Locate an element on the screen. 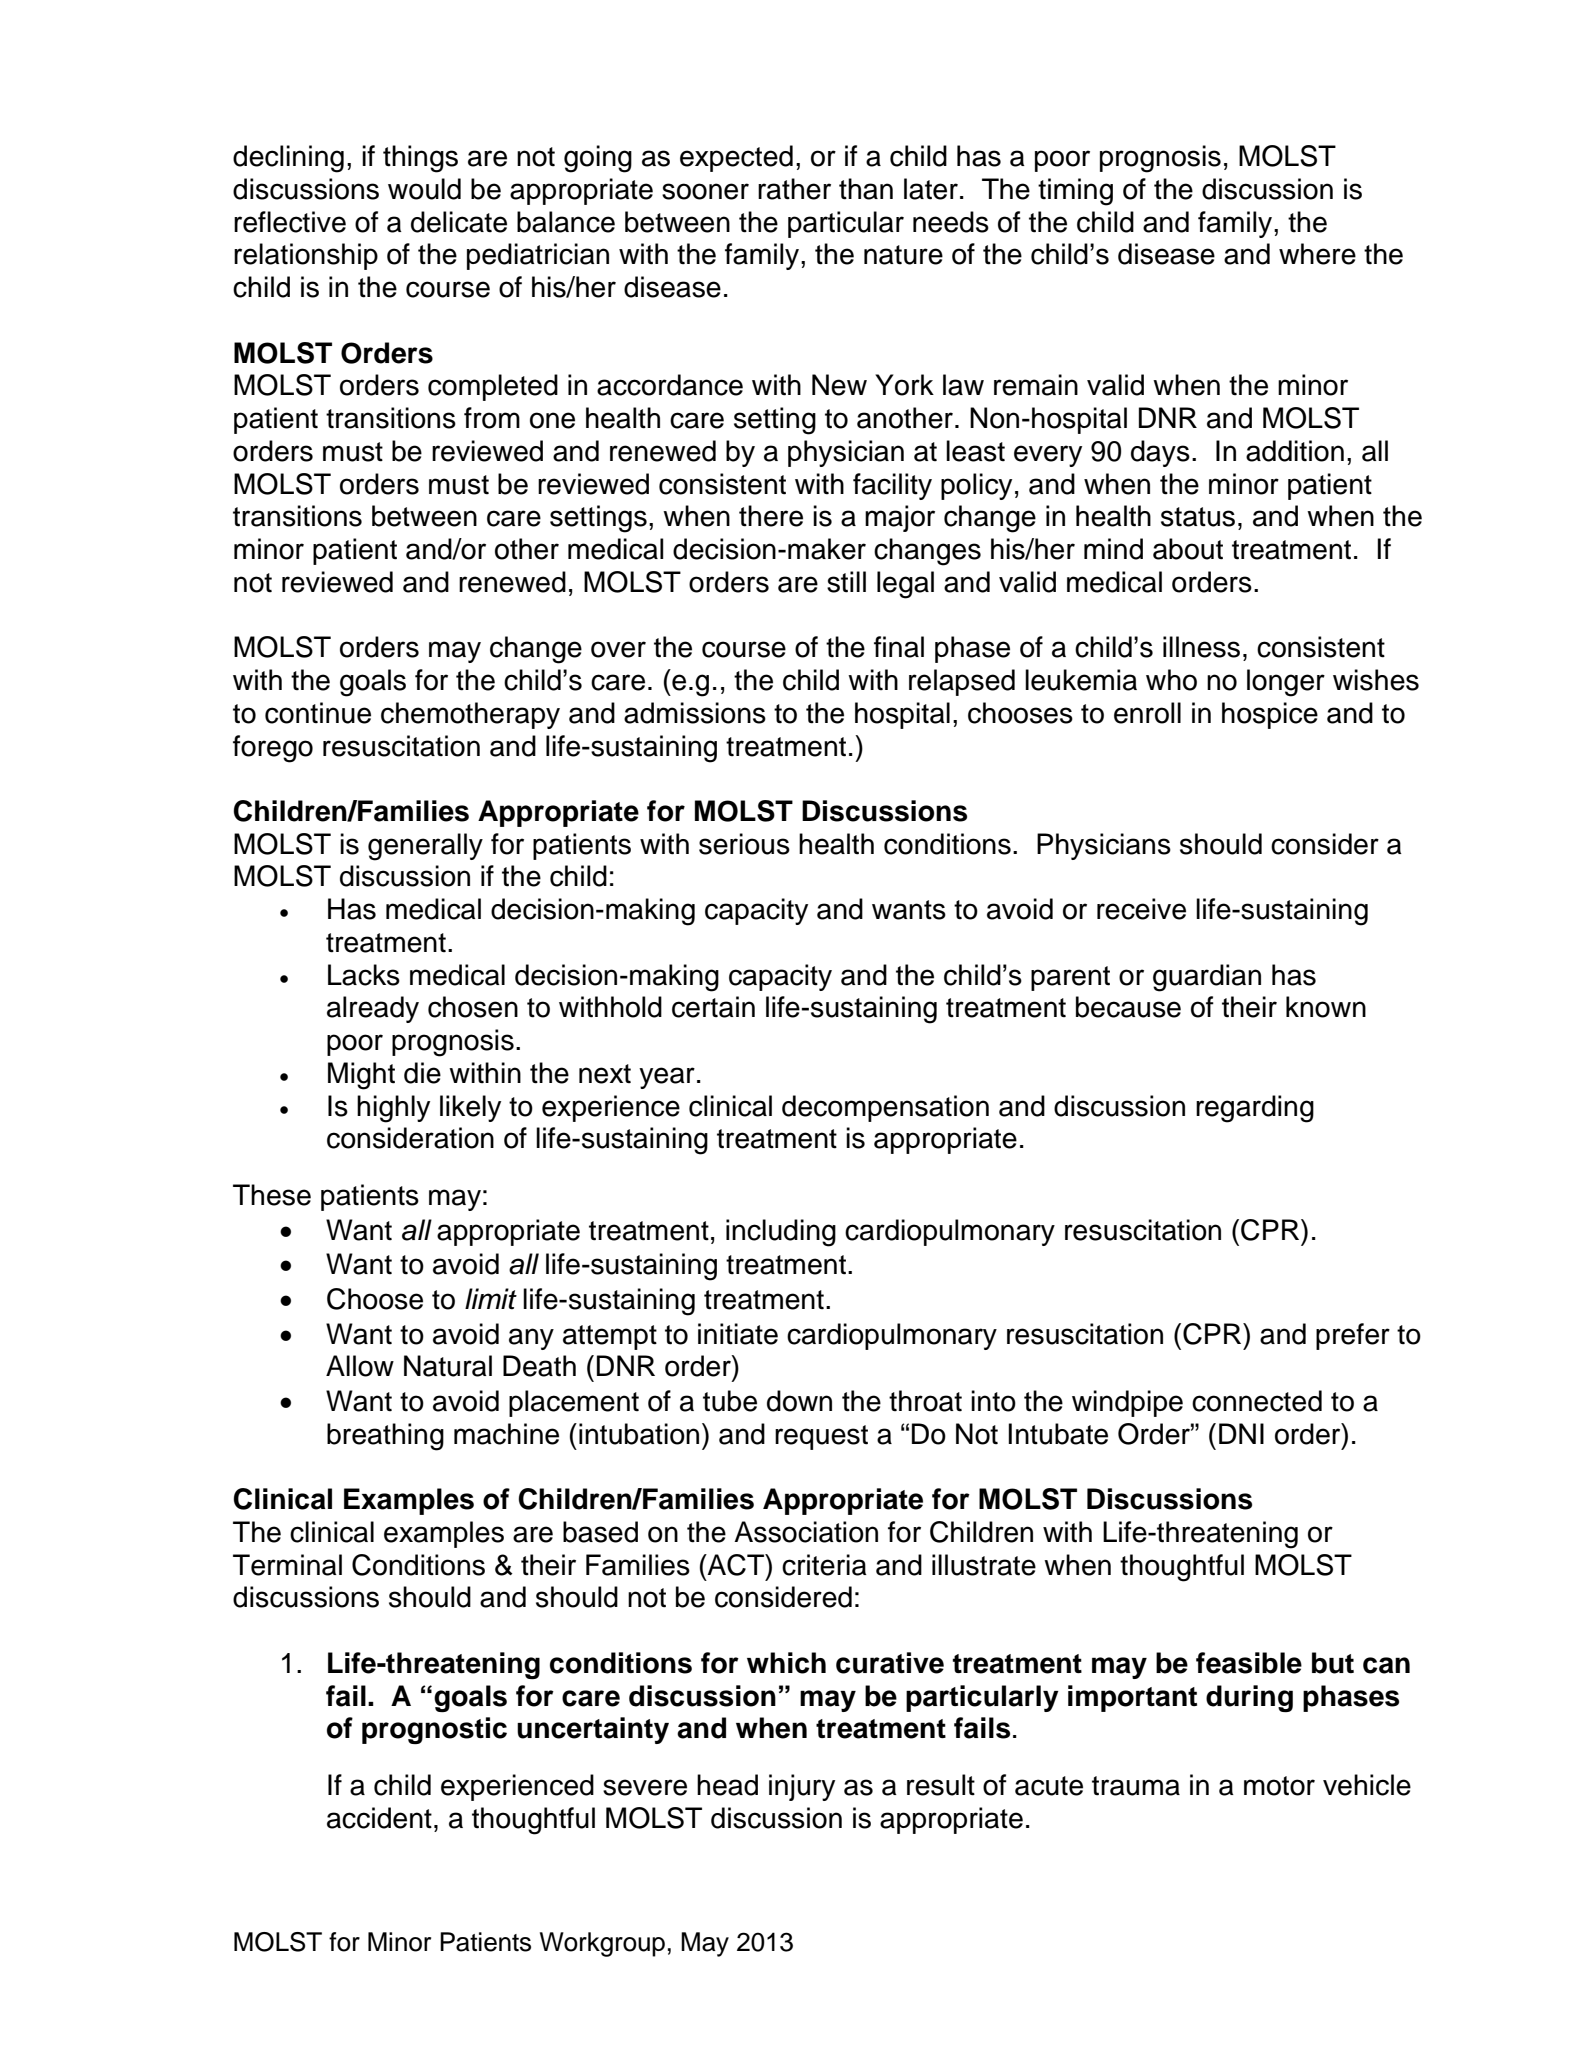 Image resolution: width=1584 pixels, height=2050 pixels. where is located at coordinates (1317, 254).
